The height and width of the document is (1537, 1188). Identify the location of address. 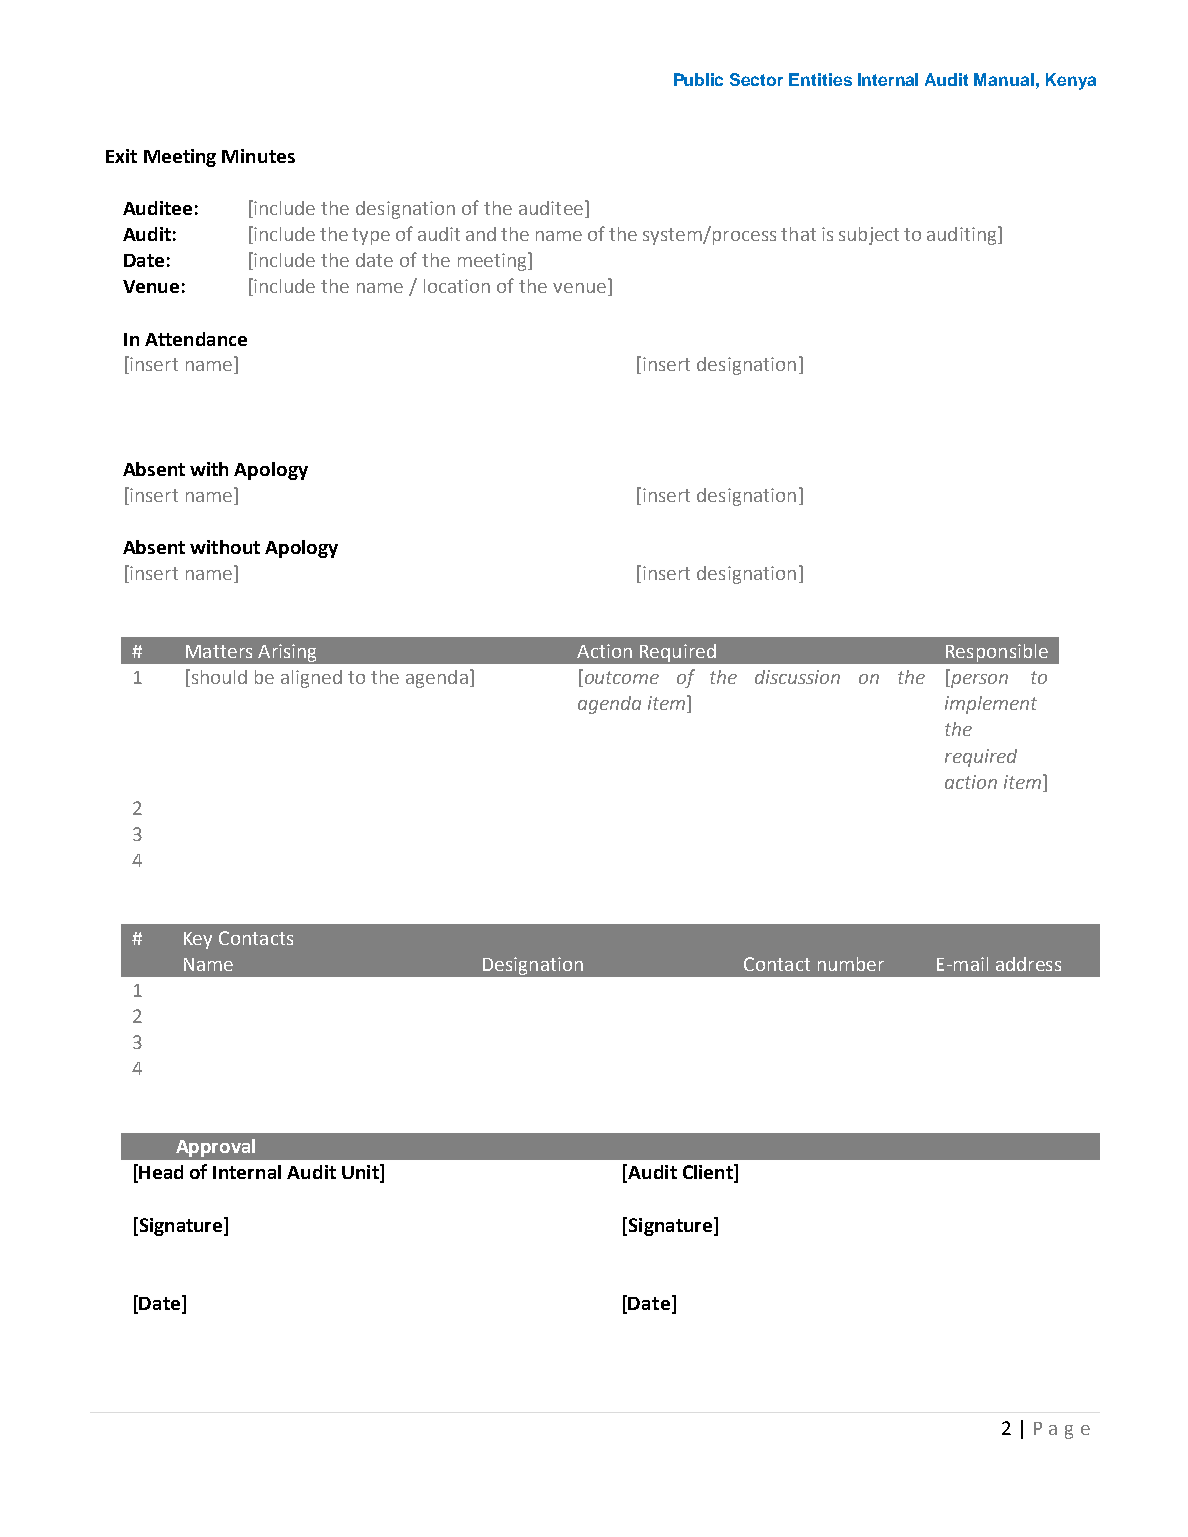
(1028, 964).
